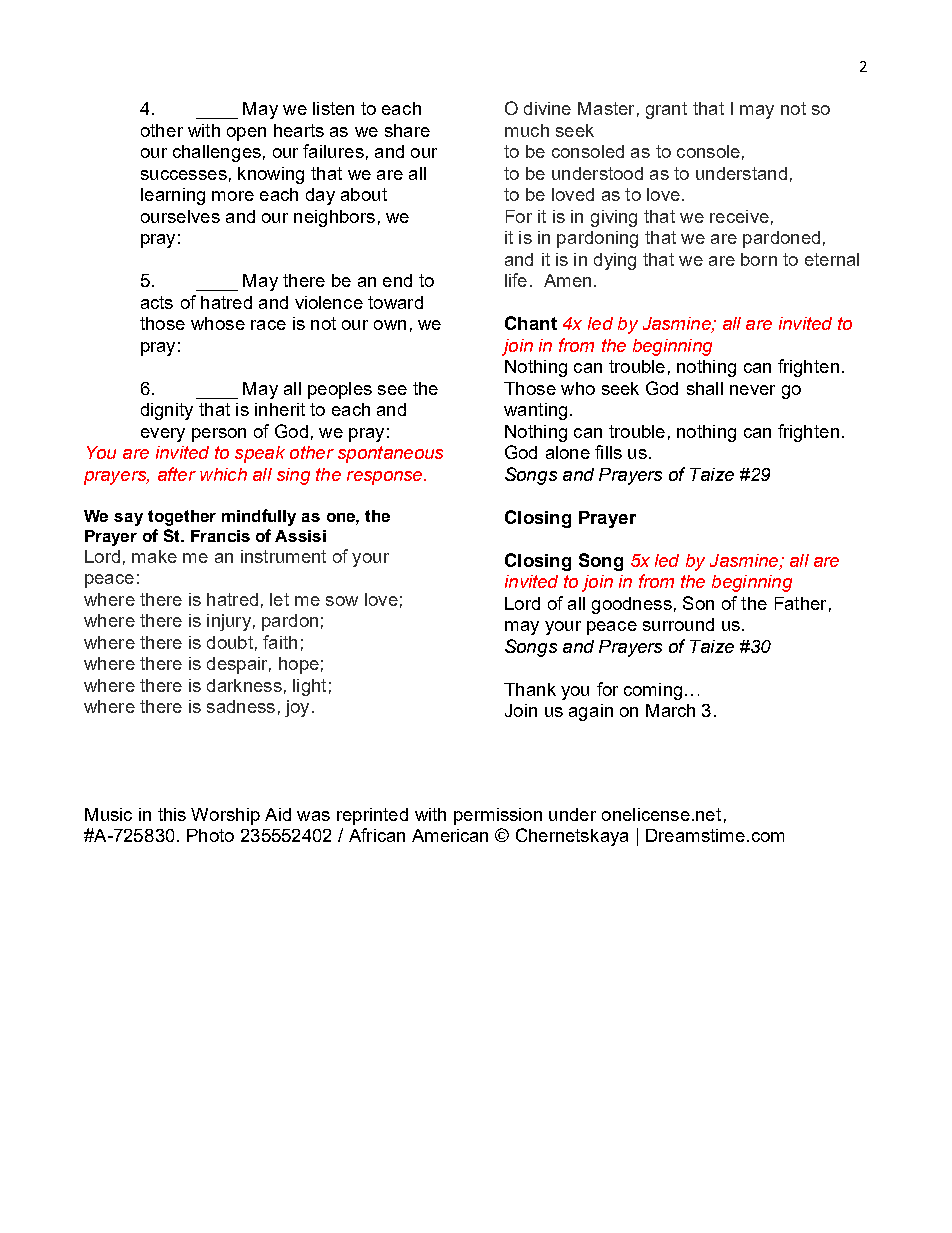 The image size is (952, 1233). Describe the element at coordinates (498, 816) in the document. I see `permission` at that location.
